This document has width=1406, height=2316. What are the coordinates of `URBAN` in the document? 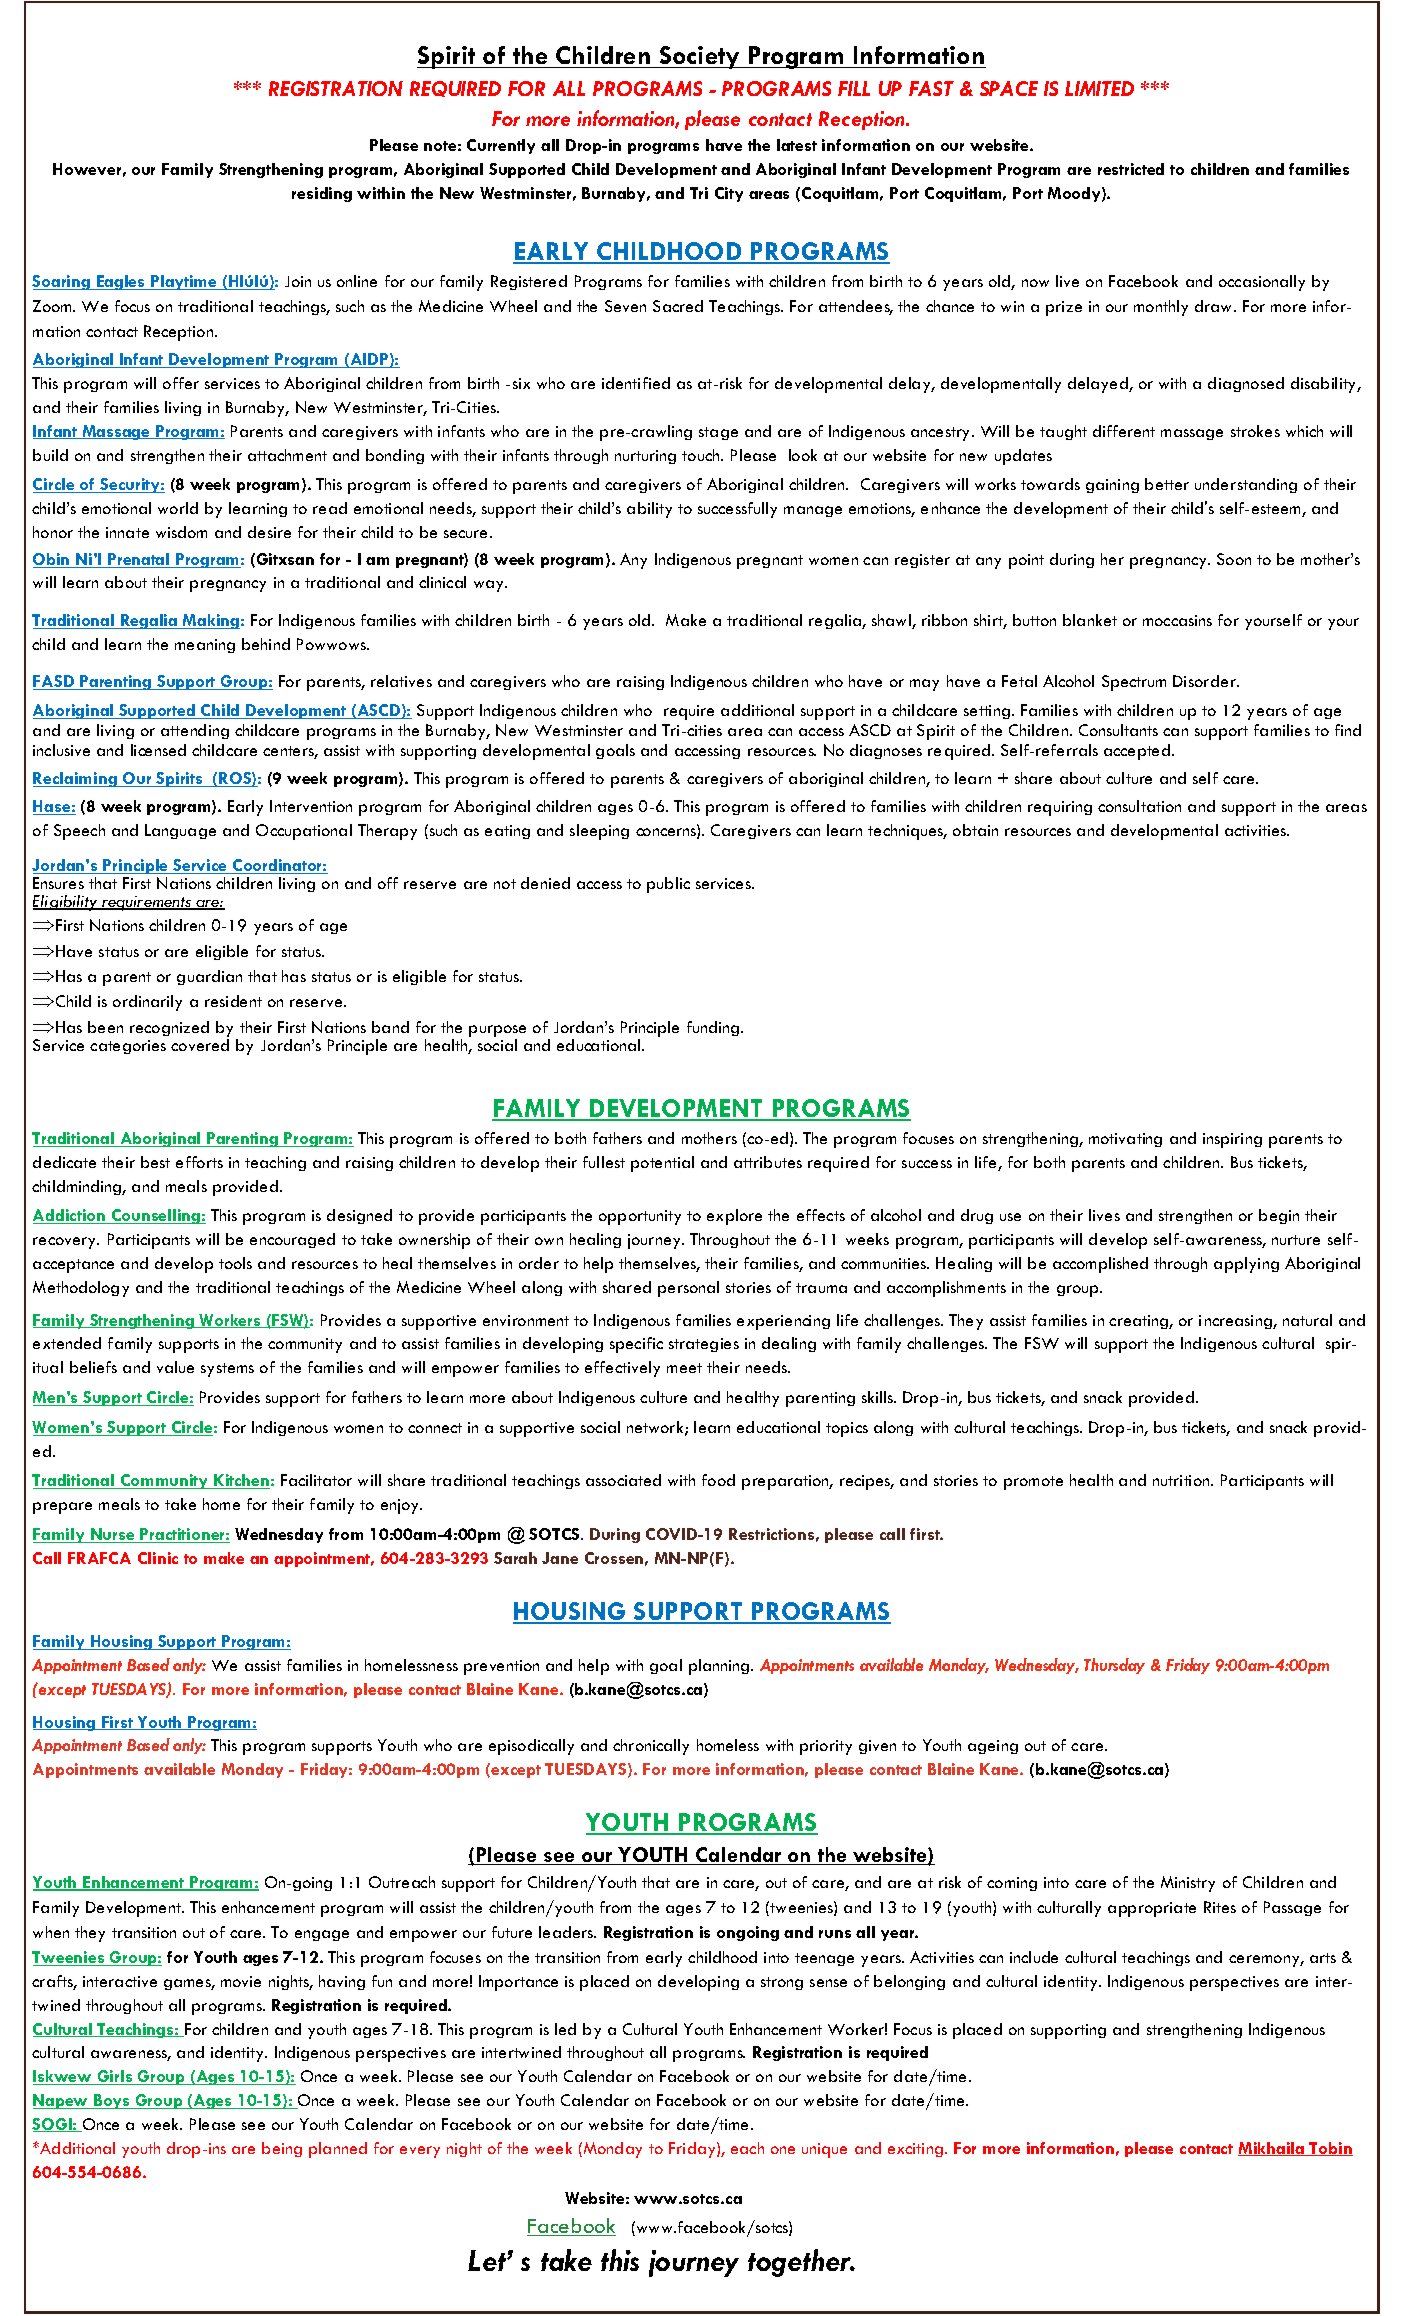 It's located at (148, 1910).
